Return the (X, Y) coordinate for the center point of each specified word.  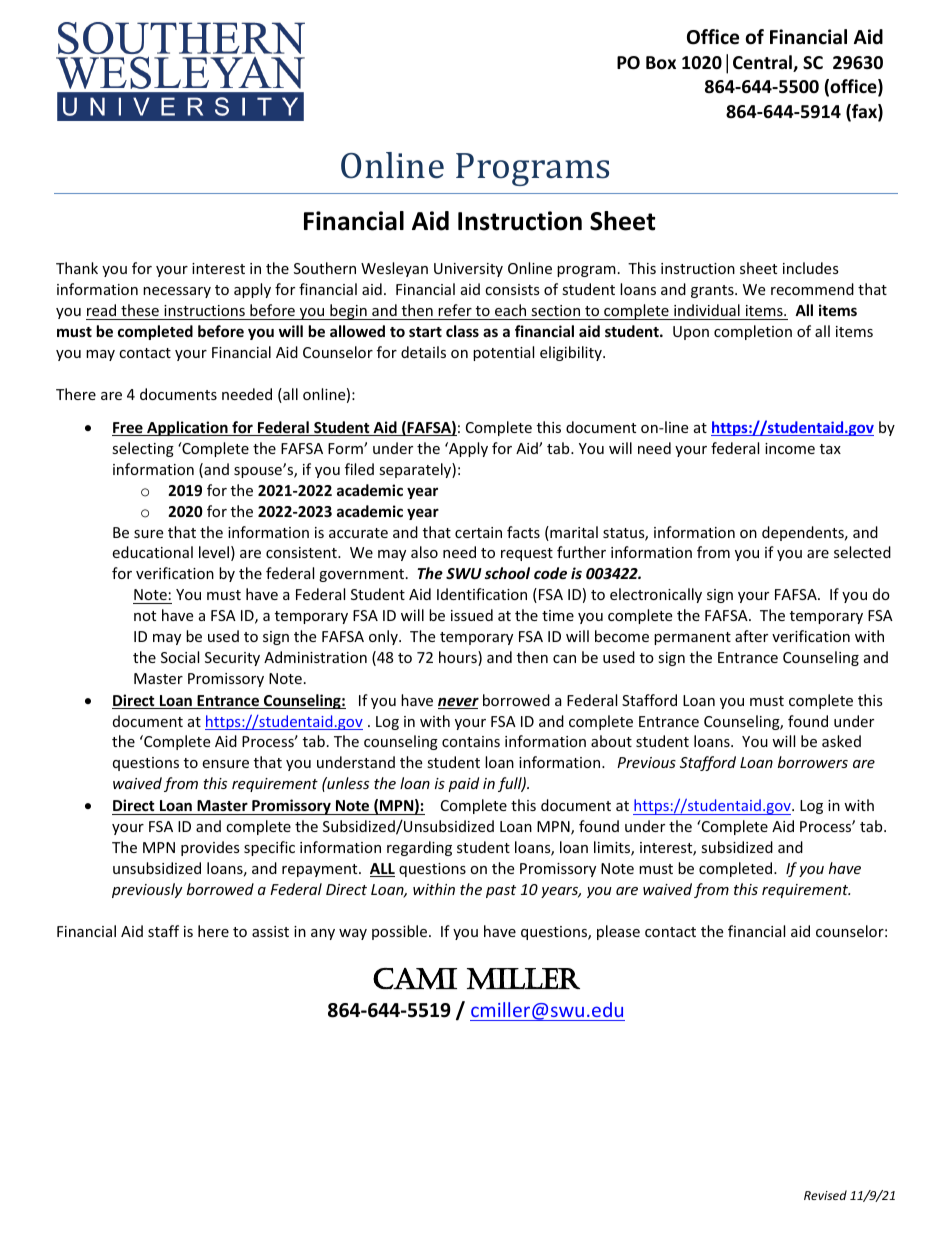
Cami (415, 979)
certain (478, 532)
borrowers (813, 762)
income (790, 448)
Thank (77, 268)
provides (210, 848)
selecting (143, 449)
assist (270, 931)
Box (661, 63)
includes (811, 268)
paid (463, 784)
